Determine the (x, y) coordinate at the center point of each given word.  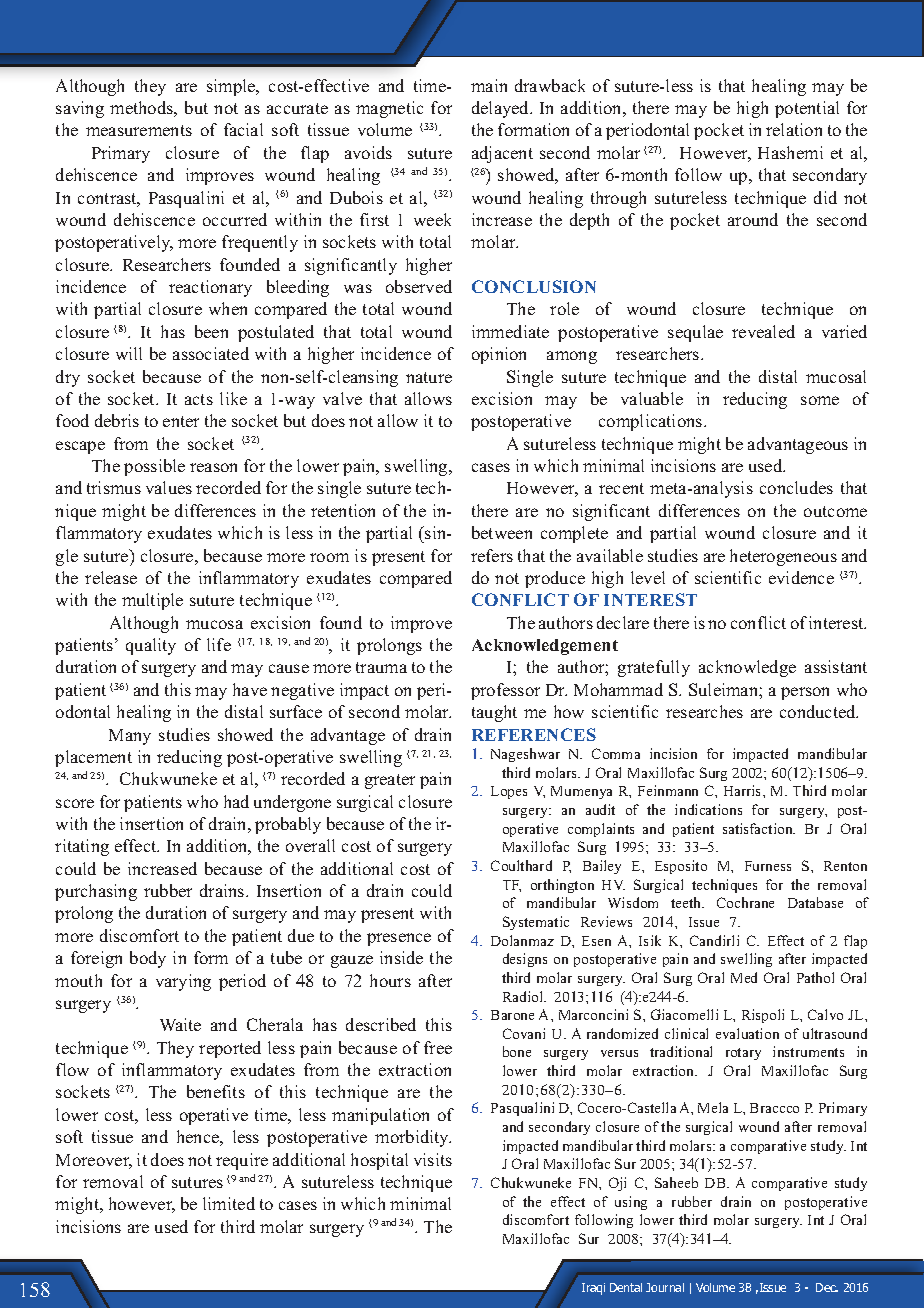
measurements (139, 130)
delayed (502, 109)
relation (794, 129)
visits (433, 1159)
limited (229, 1203)
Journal (665, 1287)
